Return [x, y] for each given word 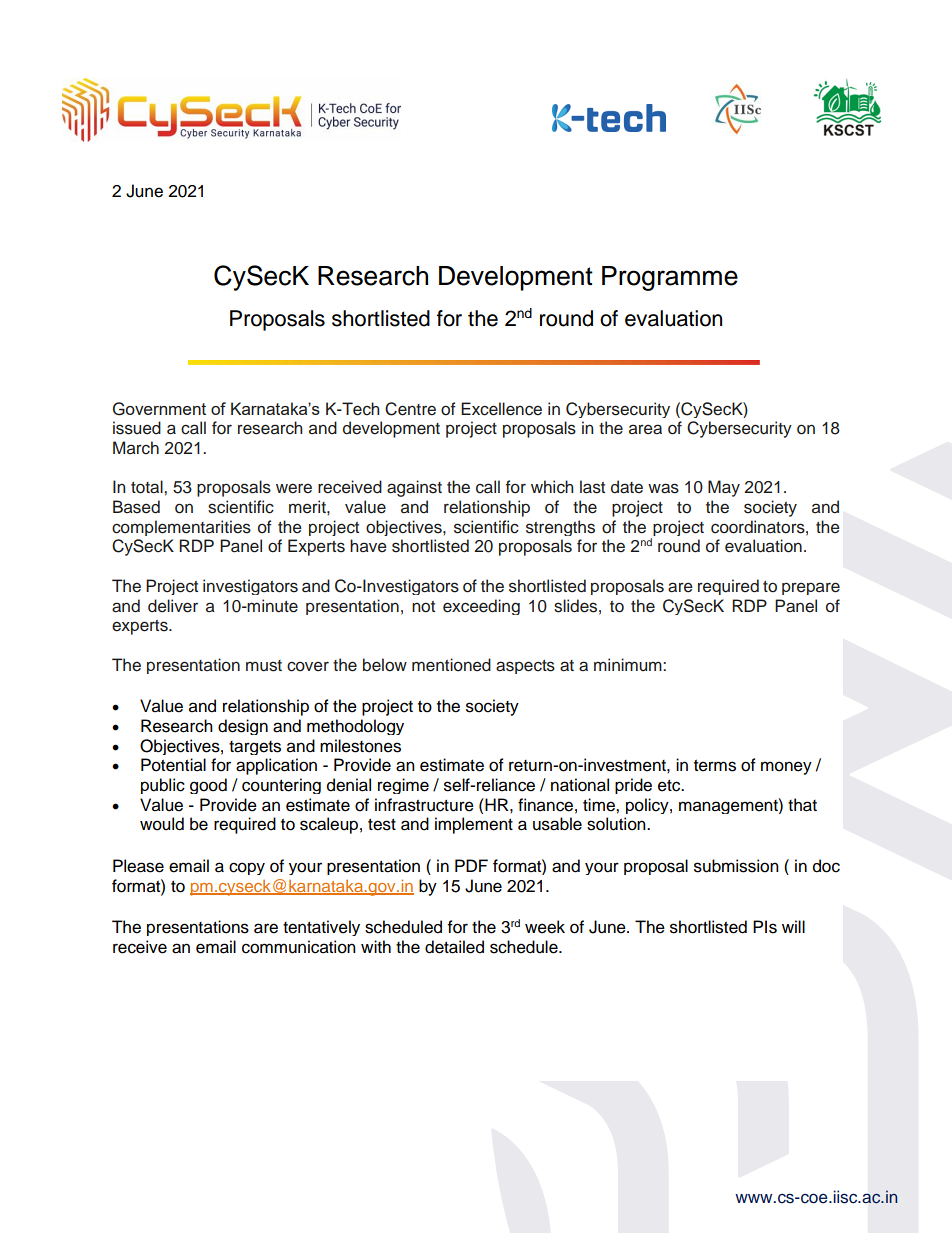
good [208, 786]
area [645, 429]
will [793, 926]
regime [403, 786]
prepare [811, 588]
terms [715, 766]
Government [159, 409]
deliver [173, 606]
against [414, 488]
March [136, 448]
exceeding [481, 607]
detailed [454, 947]
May [724, 488]
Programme [670, 278]
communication [299, 947]
